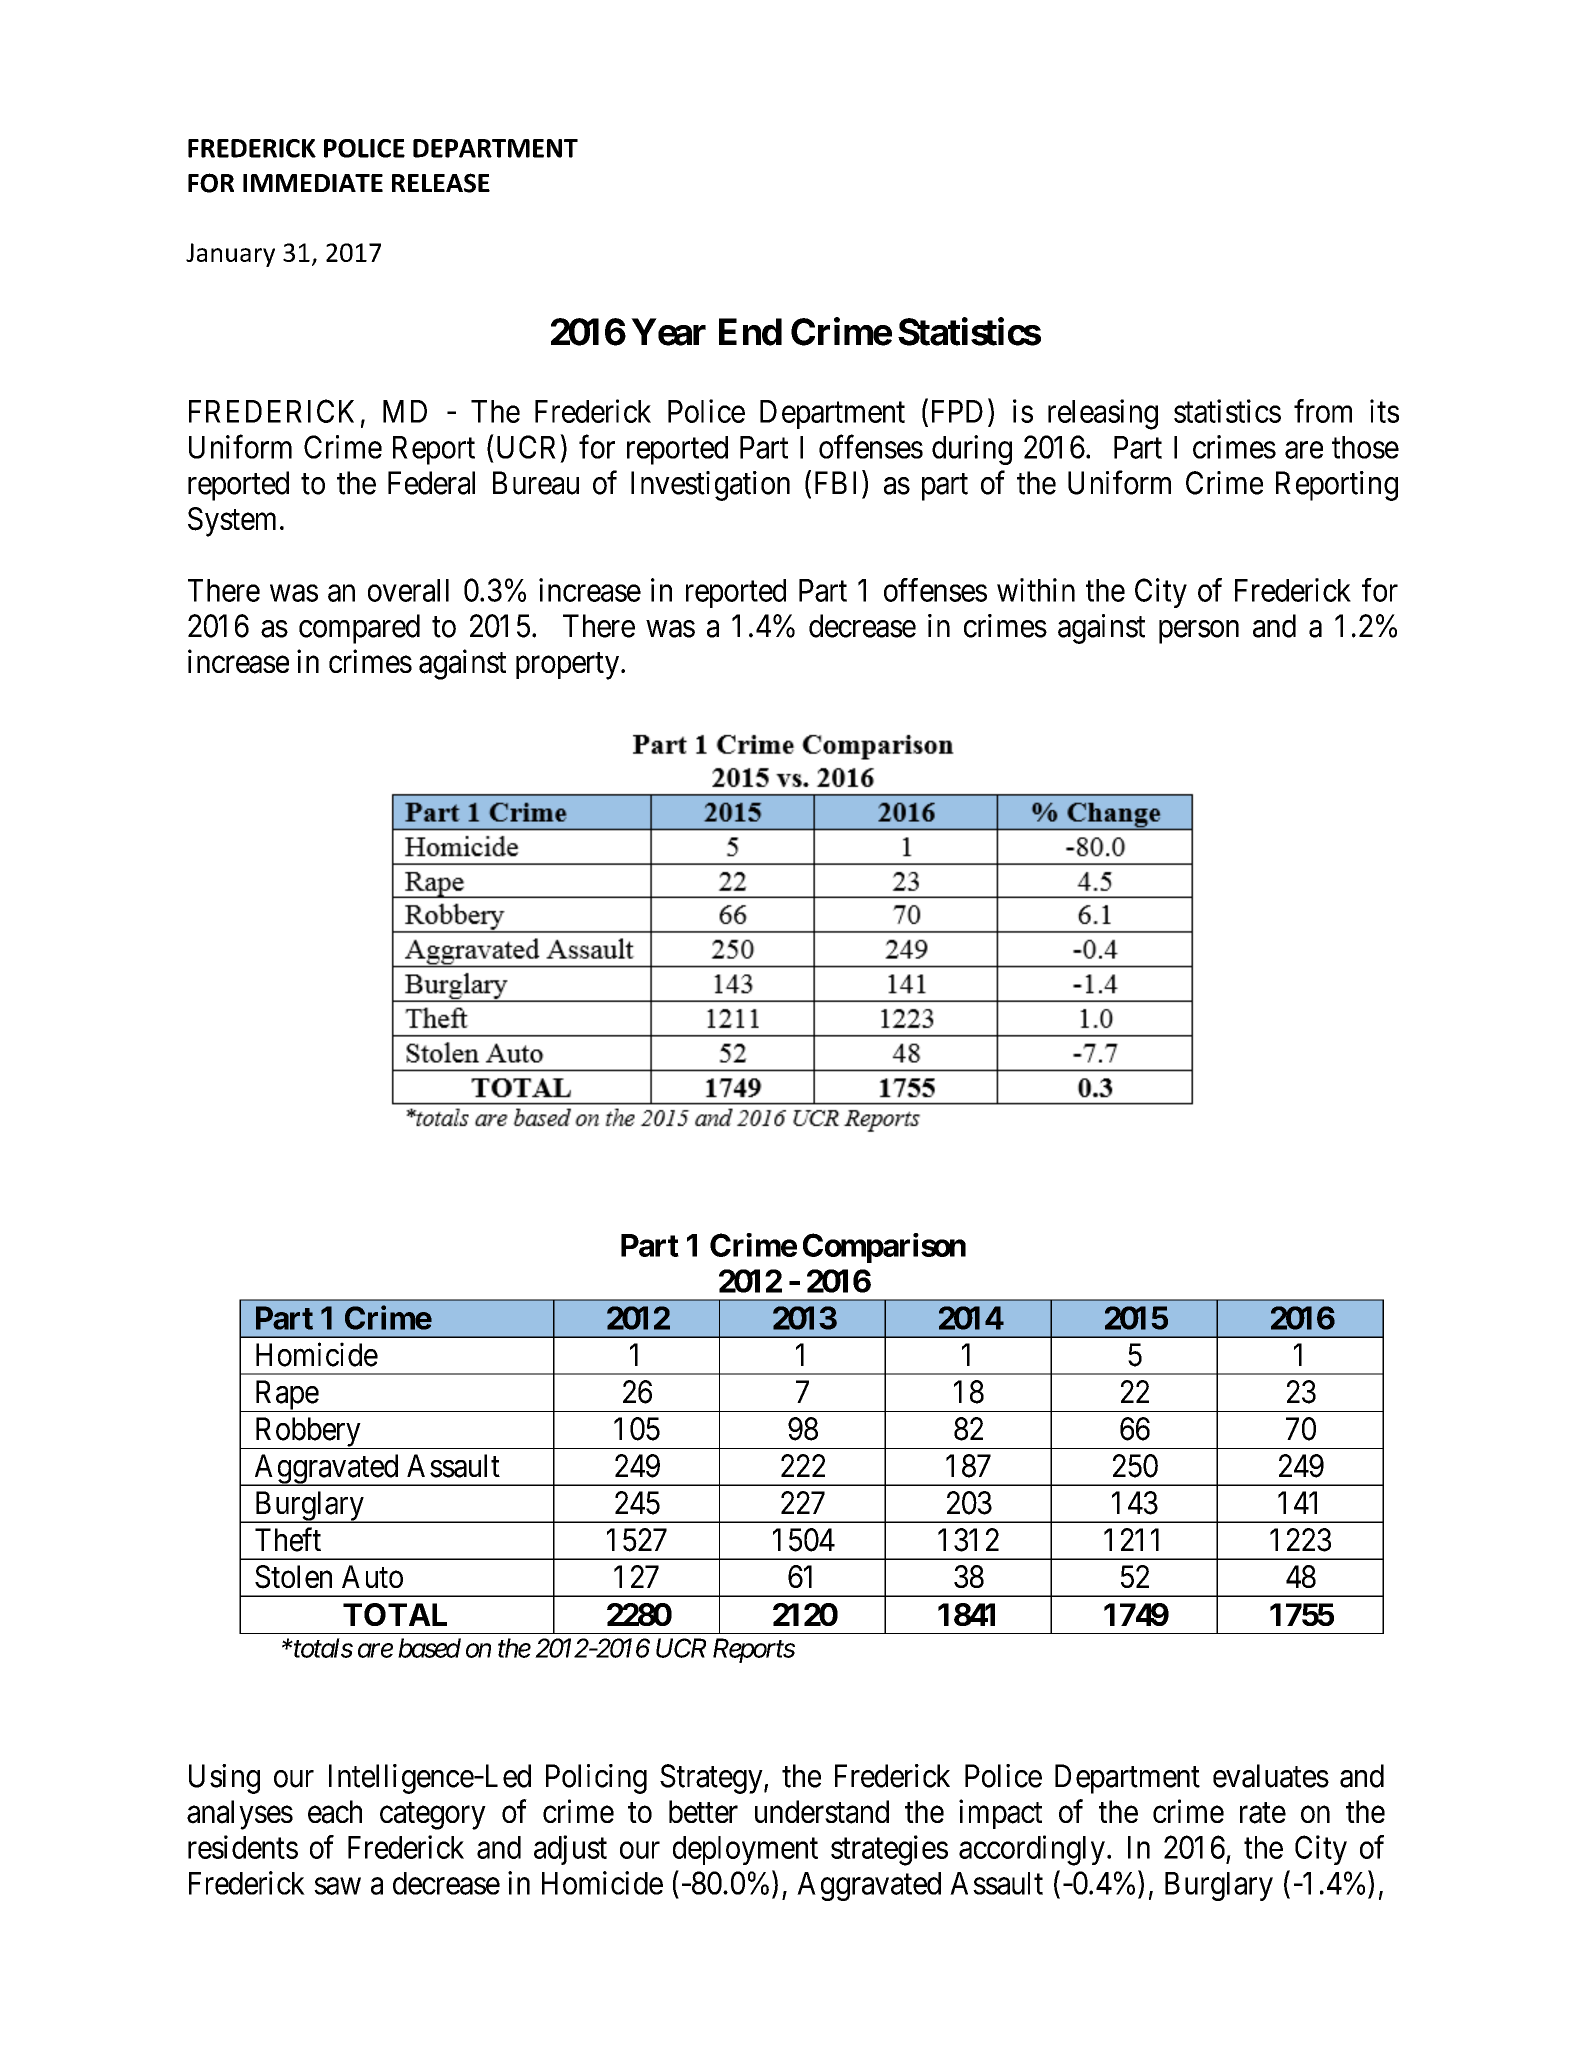 The width and height of the screenshot is (1585, 2051). I want to click on Year, so click(668, 332).
